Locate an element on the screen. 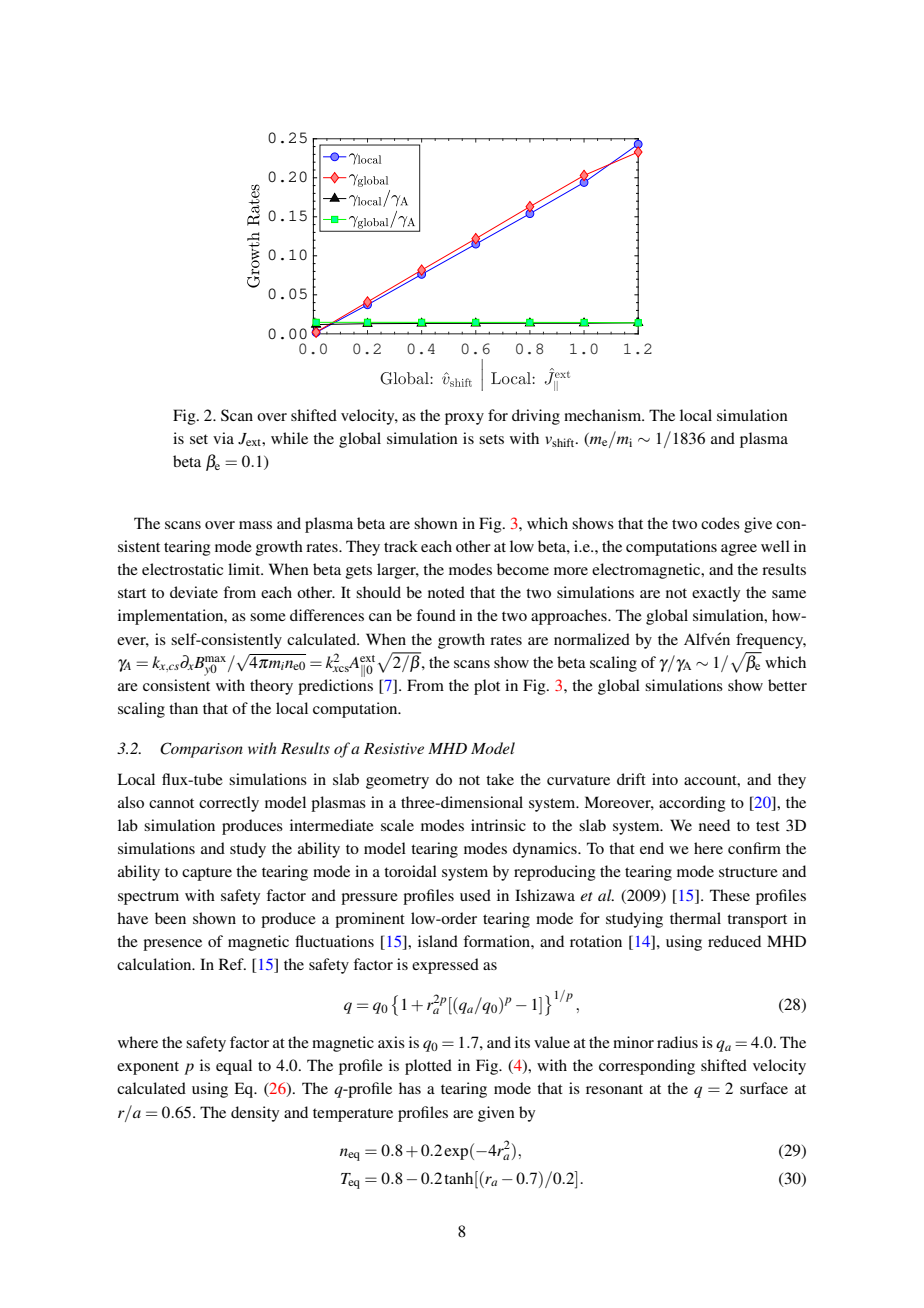 The width and height of the screenshot is (924, 1308). exactly is located at coordinates (716, 594).
